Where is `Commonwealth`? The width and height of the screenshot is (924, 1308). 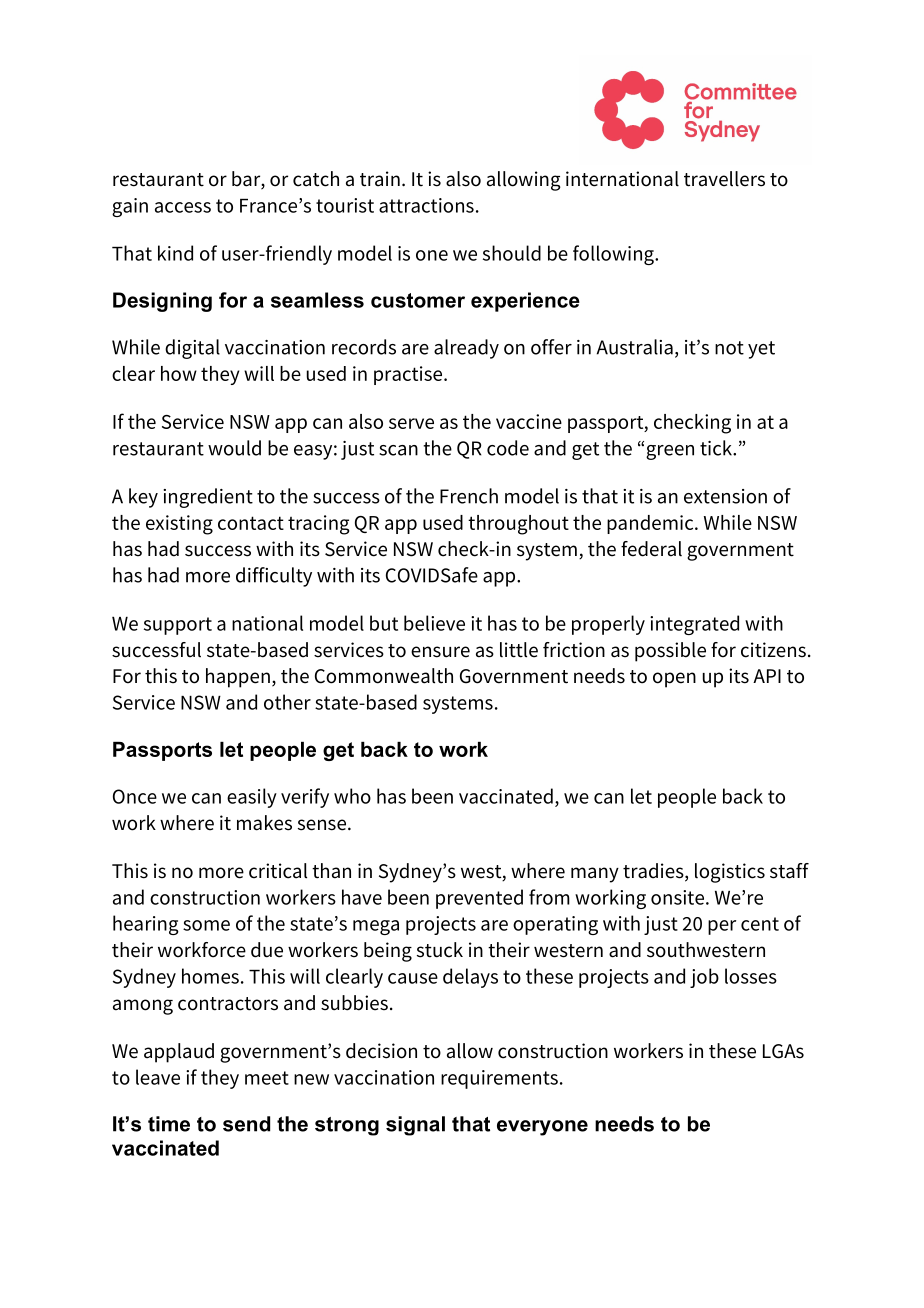 Commonwealth is located at coordinates (384, 676).
